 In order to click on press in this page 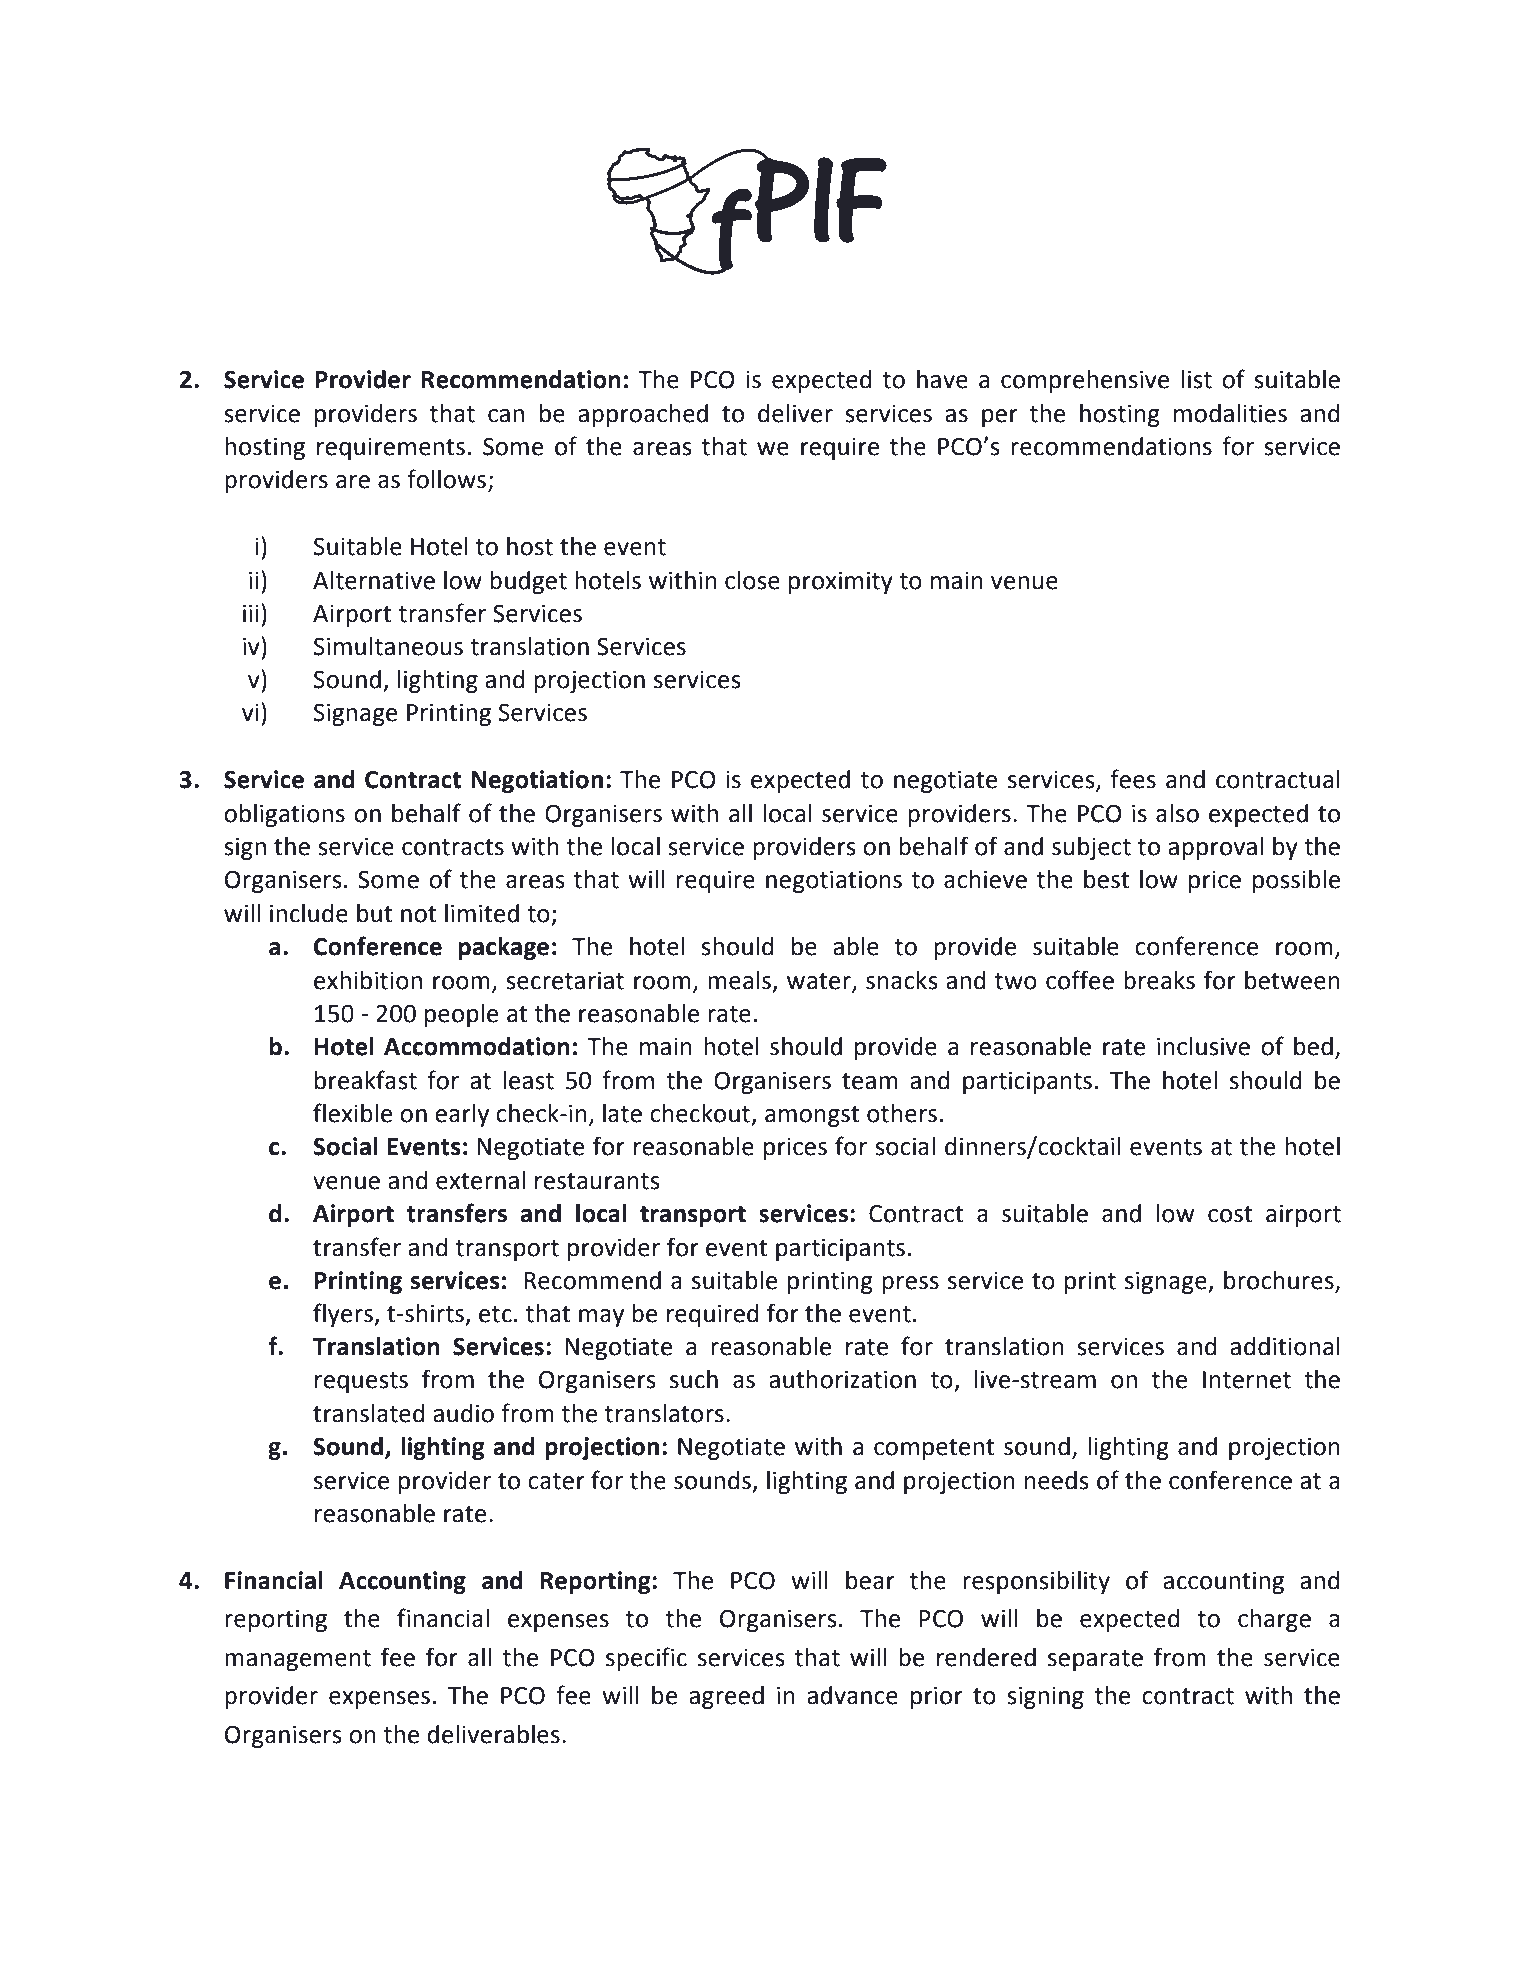, I will do `click(910, 1285)`.
